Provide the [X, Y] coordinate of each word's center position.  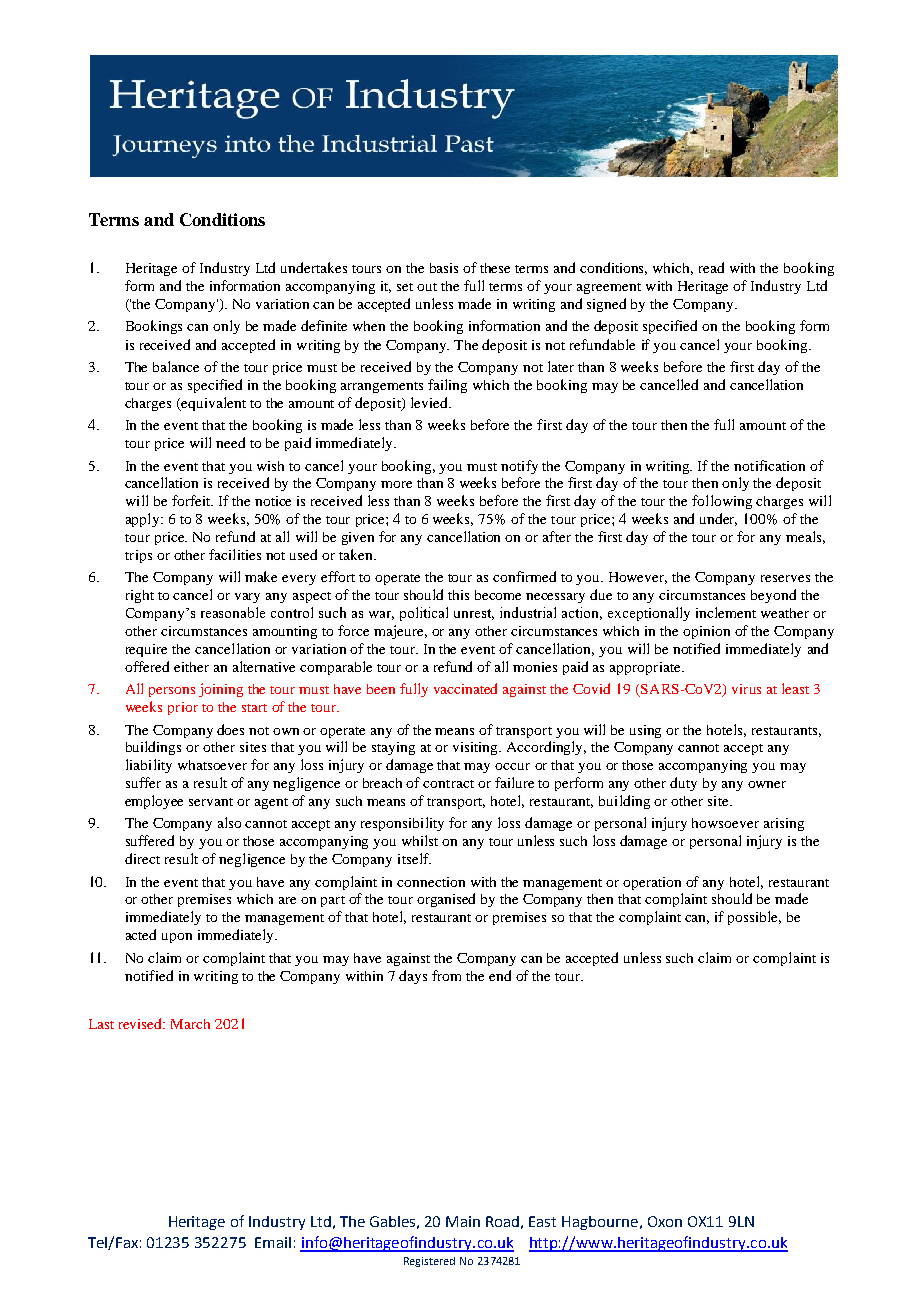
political [424, 614]
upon [177, 938]
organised [446, 900]
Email [273, 1242]
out [427, 287]
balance [176, 366]
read [711, 267]
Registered [429, 1262]
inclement [726, 612]
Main [463, 1221]
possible [754, 918]
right [140, 596]
